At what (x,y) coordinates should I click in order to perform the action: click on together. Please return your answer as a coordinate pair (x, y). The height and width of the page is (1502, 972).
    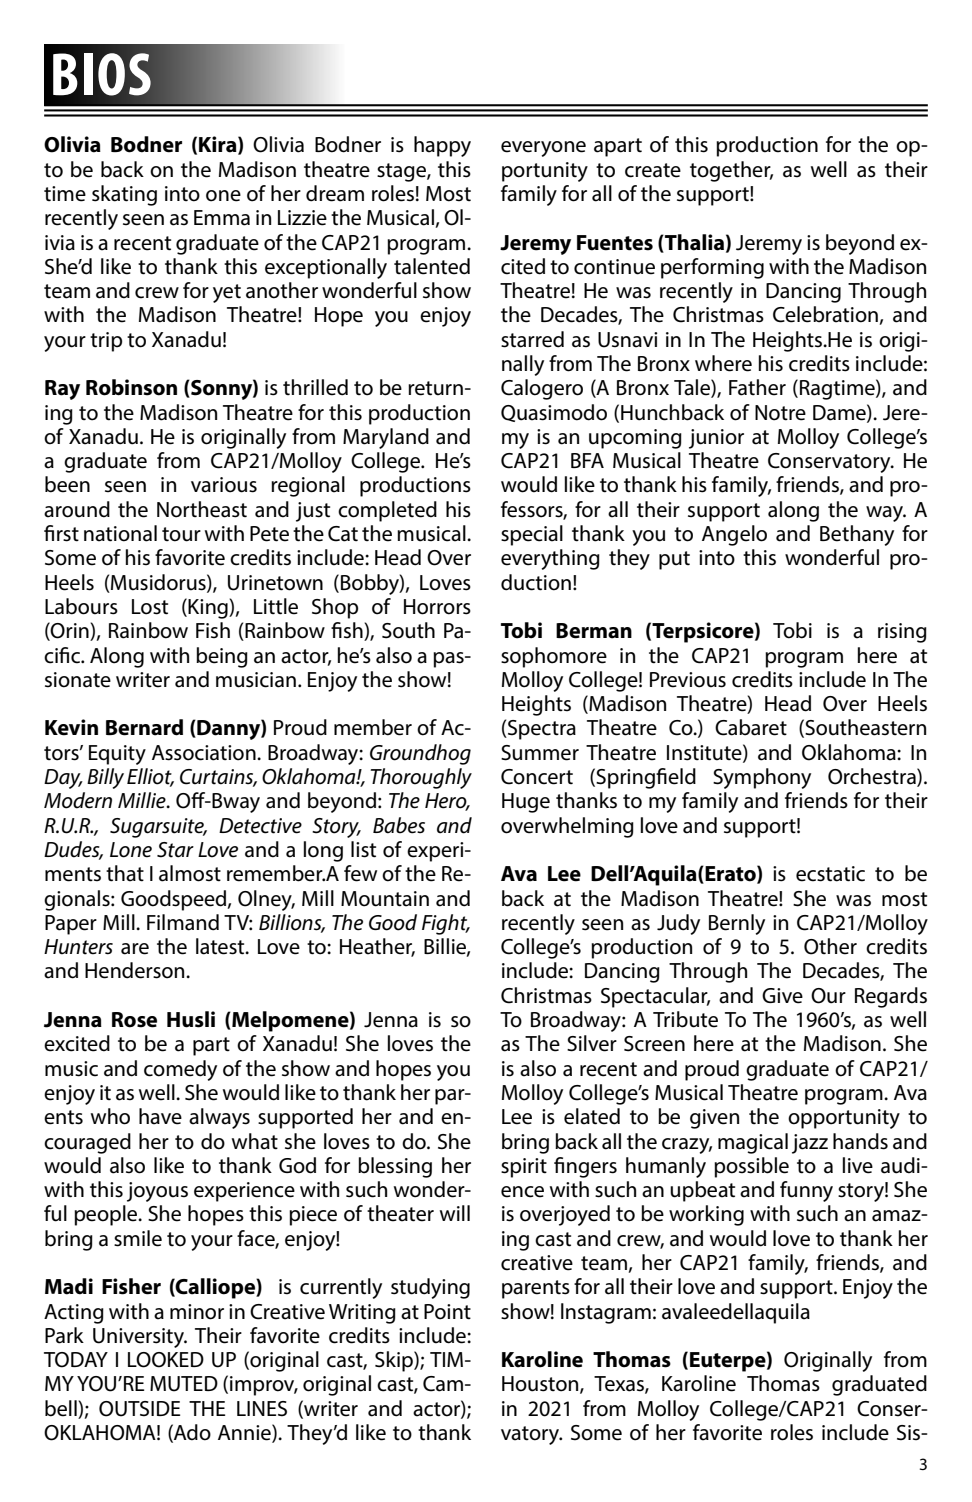
    Looking at the image, I should click on (731, 171).
